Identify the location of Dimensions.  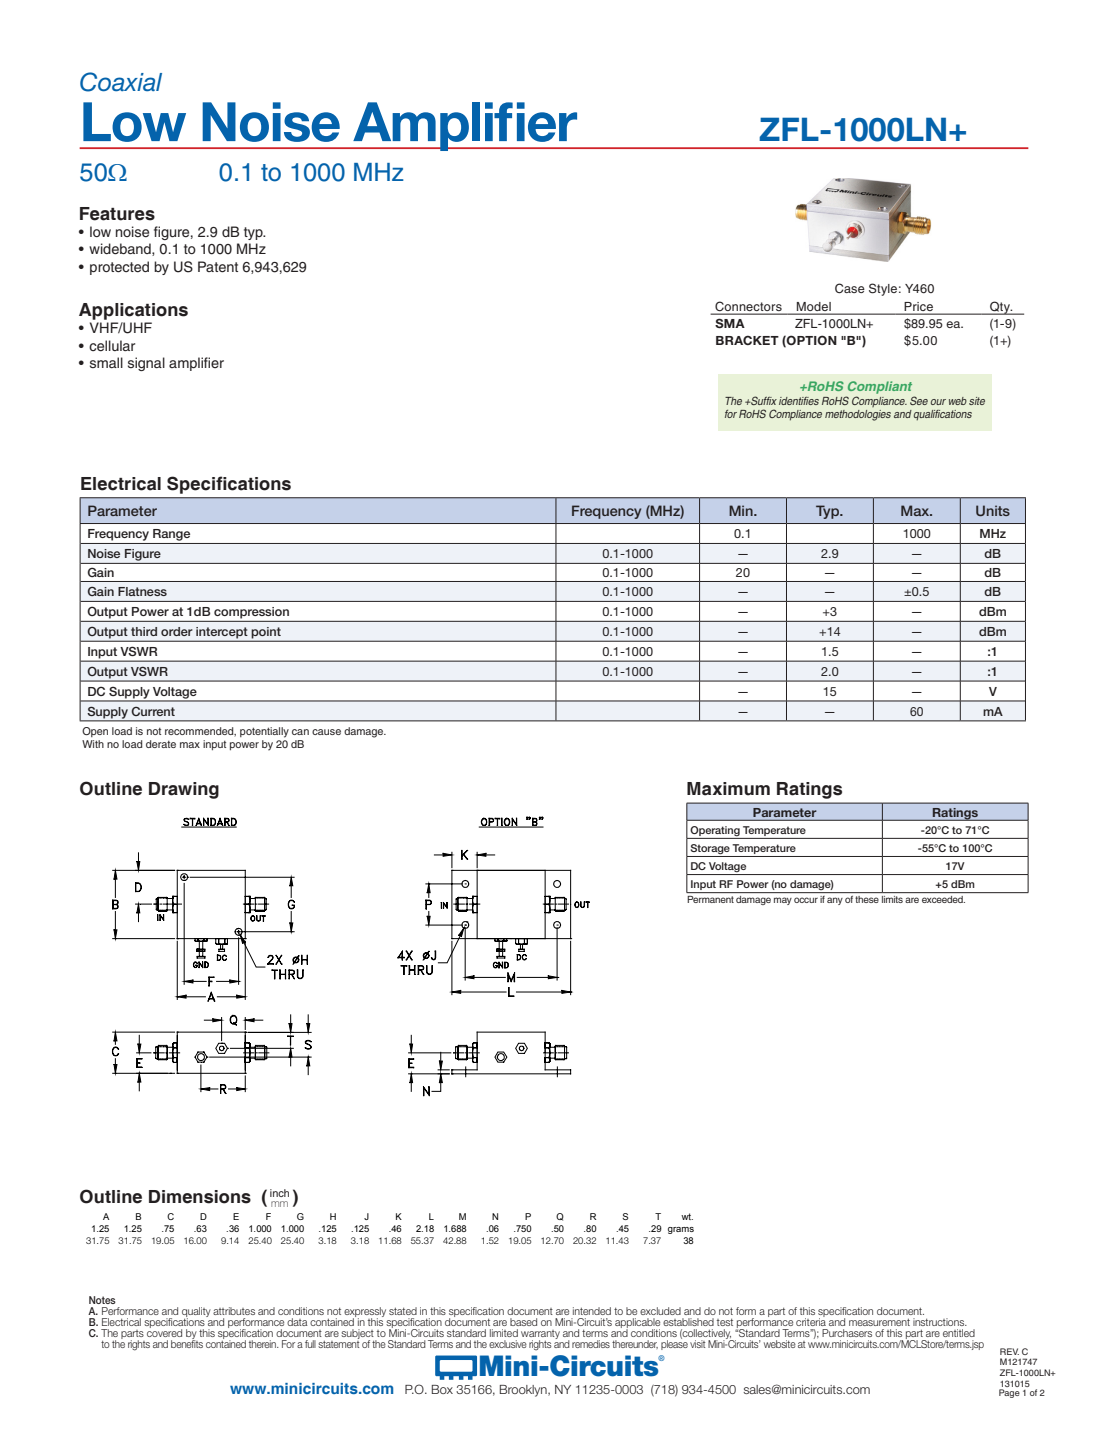
(200, 1197).
